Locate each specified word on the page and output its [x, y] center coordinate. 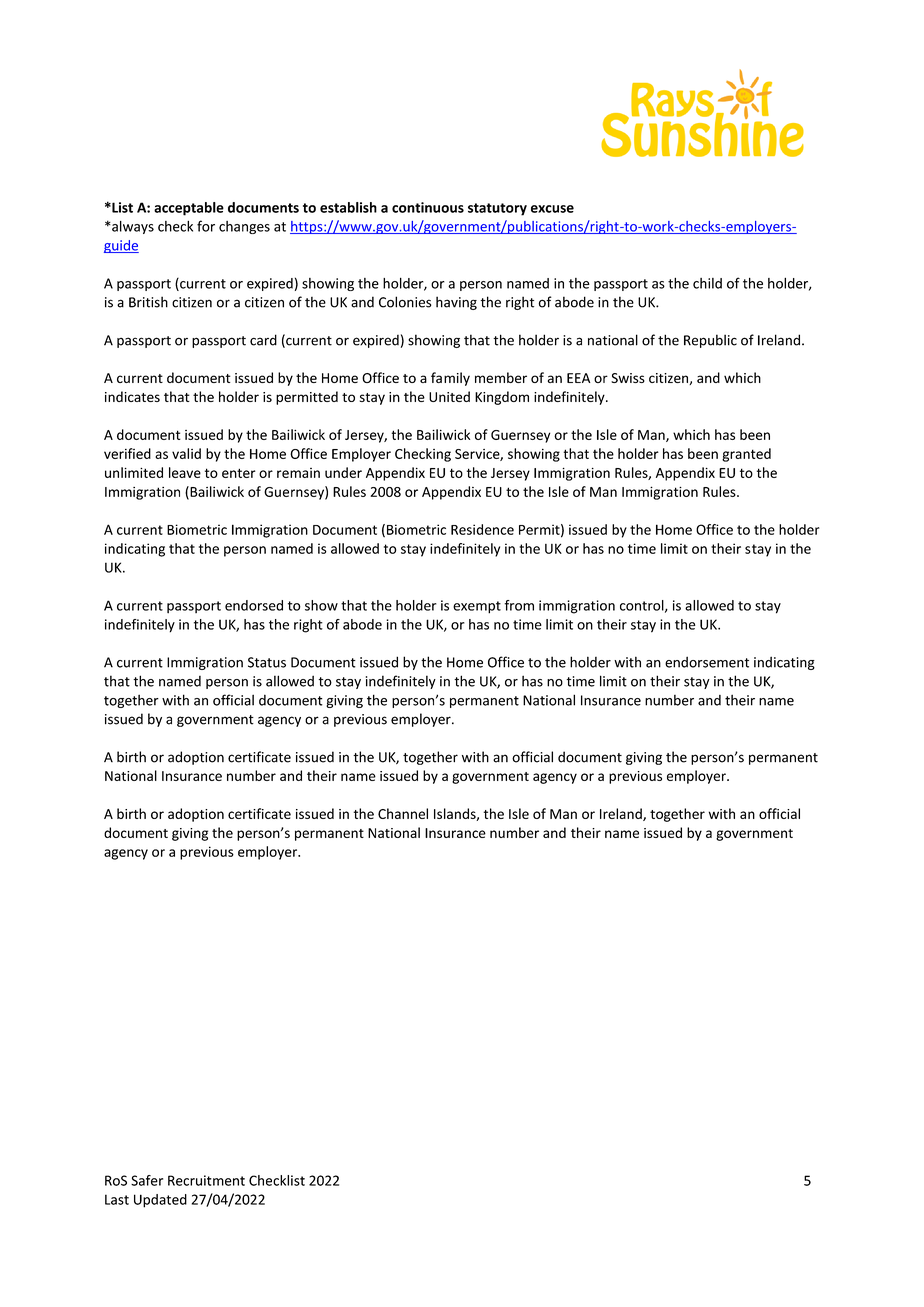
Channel [403, 813]
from [519, 605]
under [343, 472]
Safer [147, 1180]
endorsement [707, 662]
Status [267, 662]
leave [185, 472]
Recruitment [206, 1180]
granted [746, 455]
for [206, 226]
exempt [477, 607]
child [707, 283]
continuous [428, 207]
